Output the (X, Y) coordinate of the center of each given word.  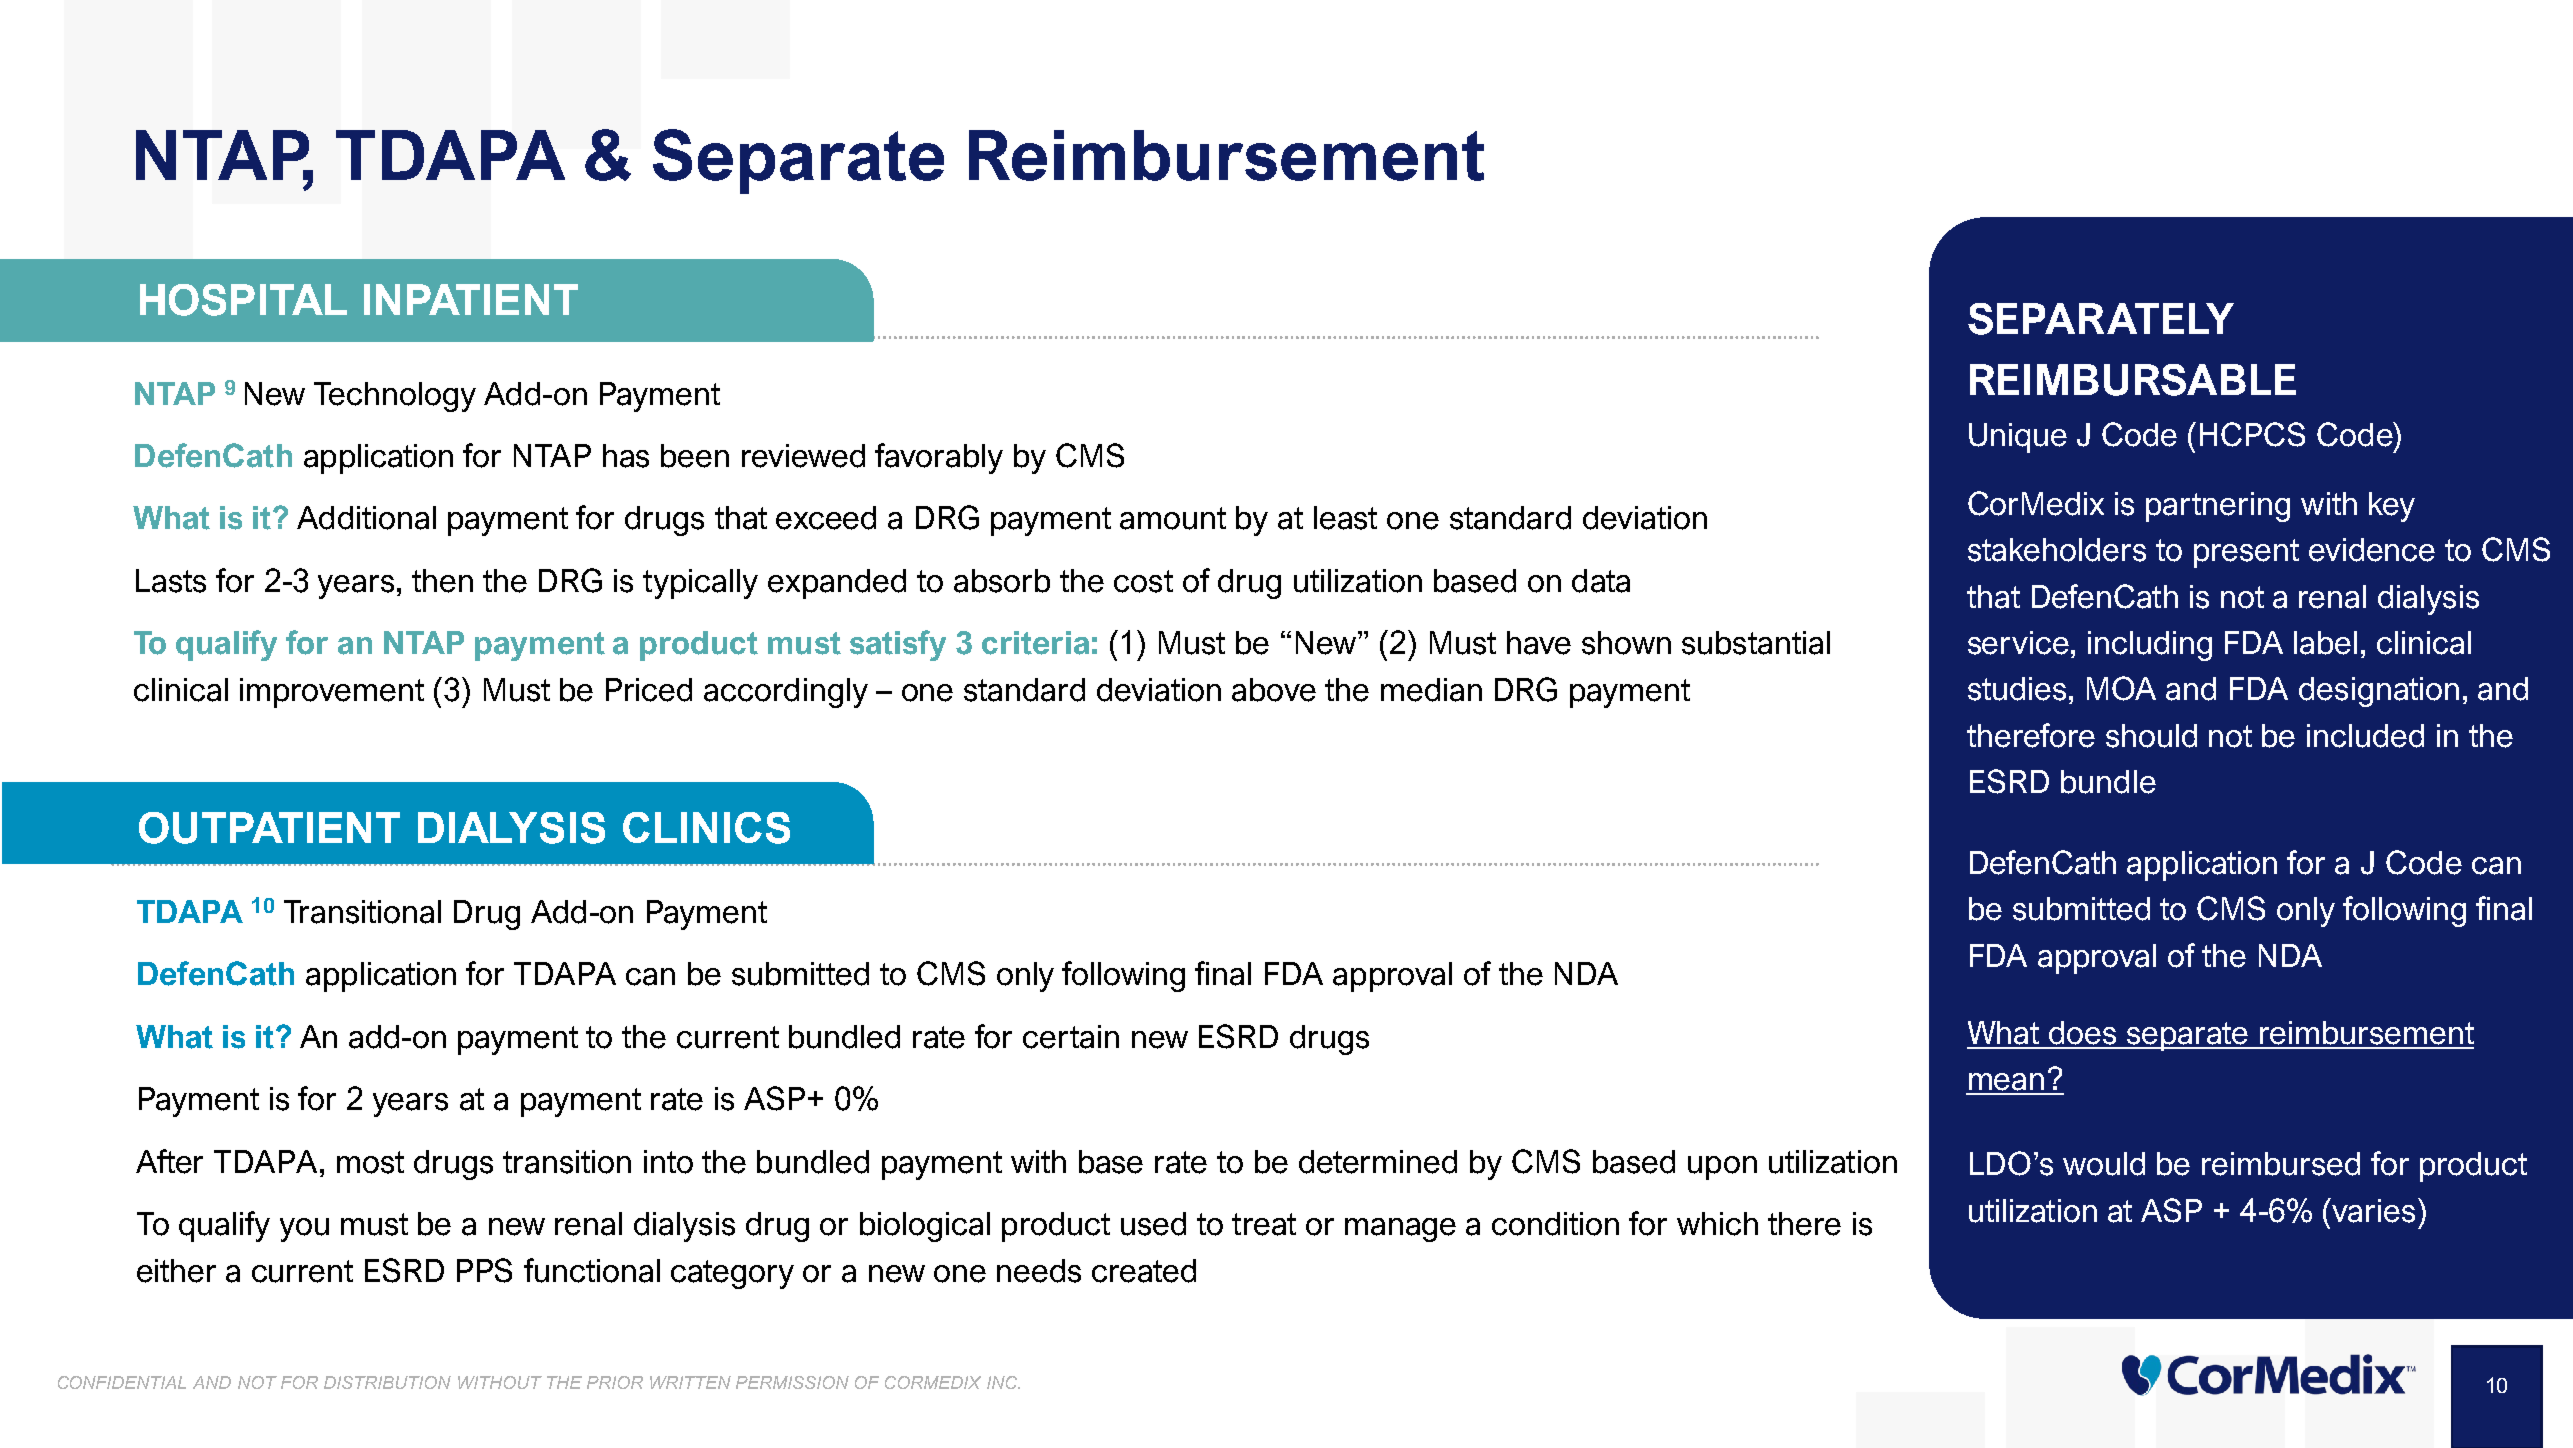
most (370, 1162)
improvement (332, 693)
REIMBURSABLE (2133, 380)
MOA (2121, 688)
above (1274, 690)
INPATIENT (471, 299)
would (2104, 1164)
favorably (939, 458)
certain (1071, 1037)
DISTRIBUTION (387, 1382)
